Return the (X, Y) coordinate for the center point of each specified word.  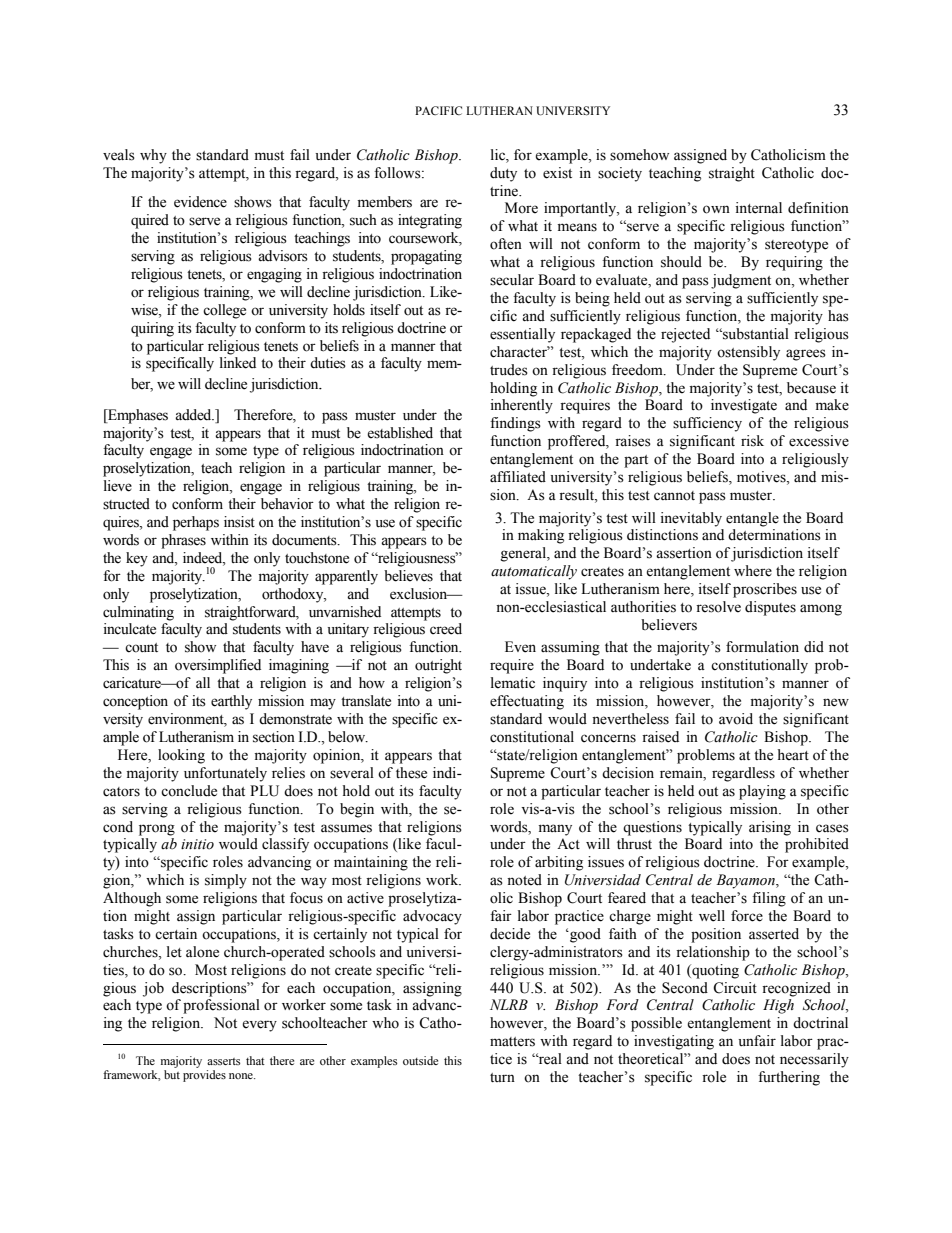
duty (503, 174)
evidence (200, 202)
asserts (223, 1061)
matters (512, 1042)
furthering (789, 1078)
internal (758, 208)
